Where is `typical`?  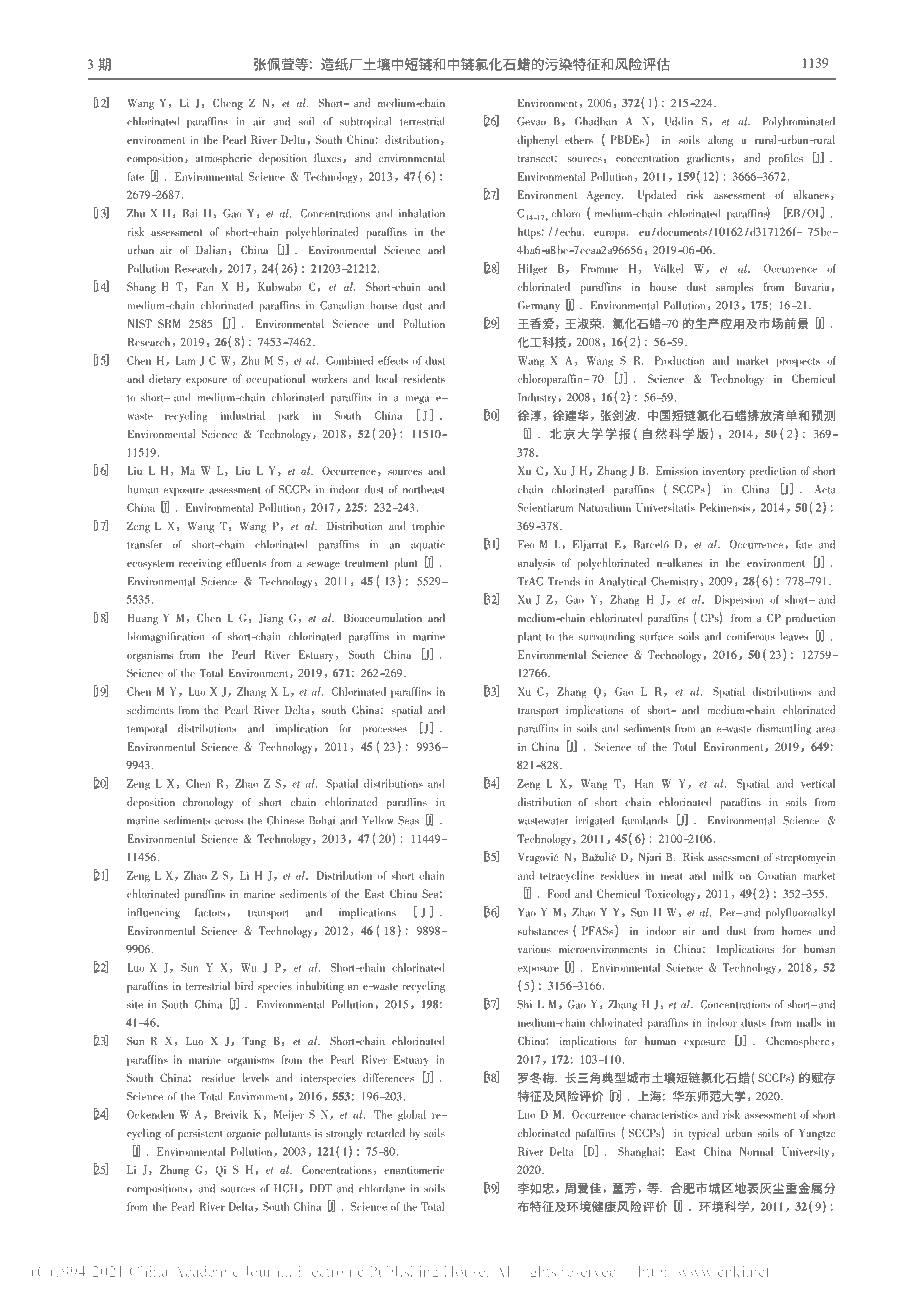
typical is located at coordinates (704, 1134).
